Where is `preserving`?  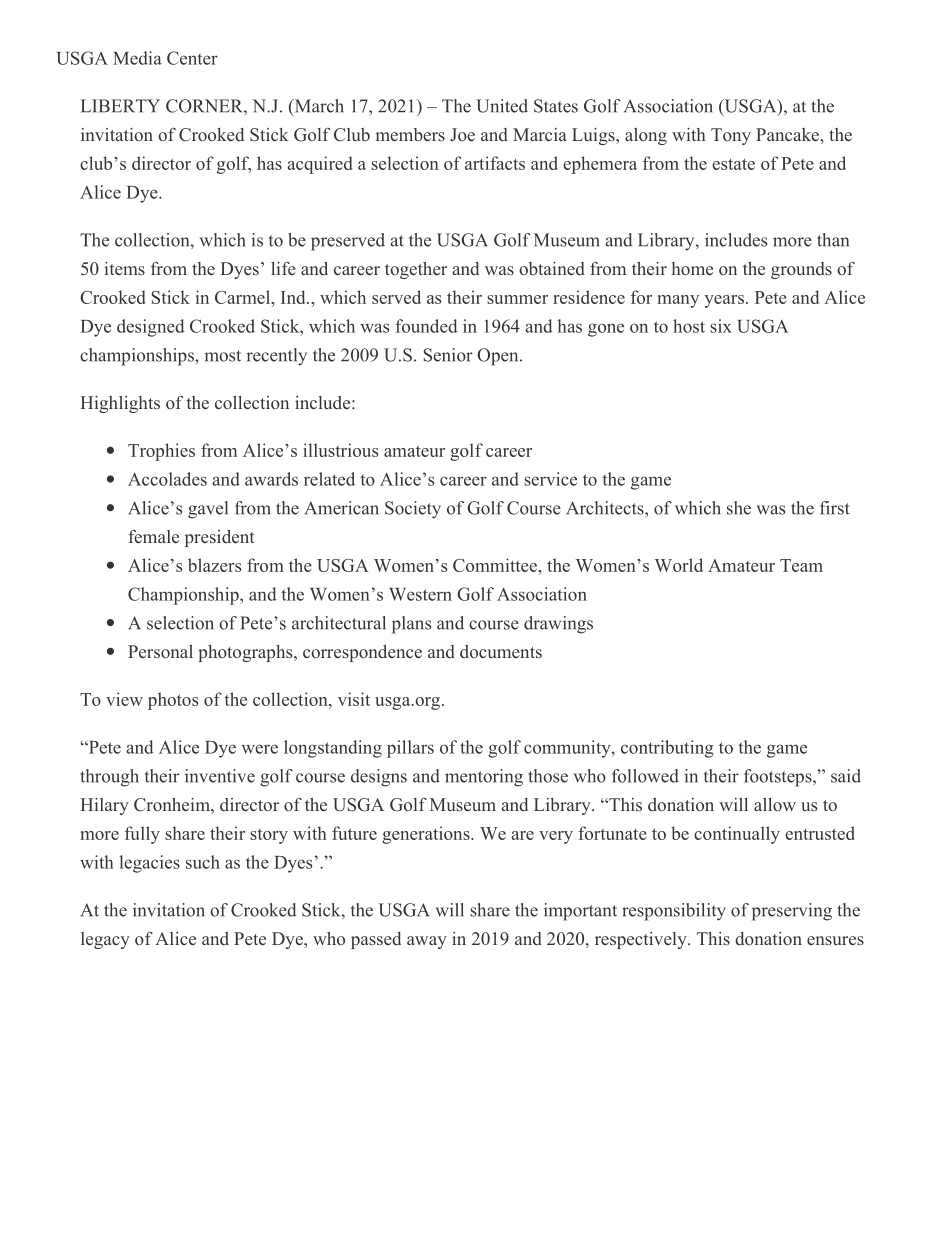
preserving is located at coordinates (792, 912).
